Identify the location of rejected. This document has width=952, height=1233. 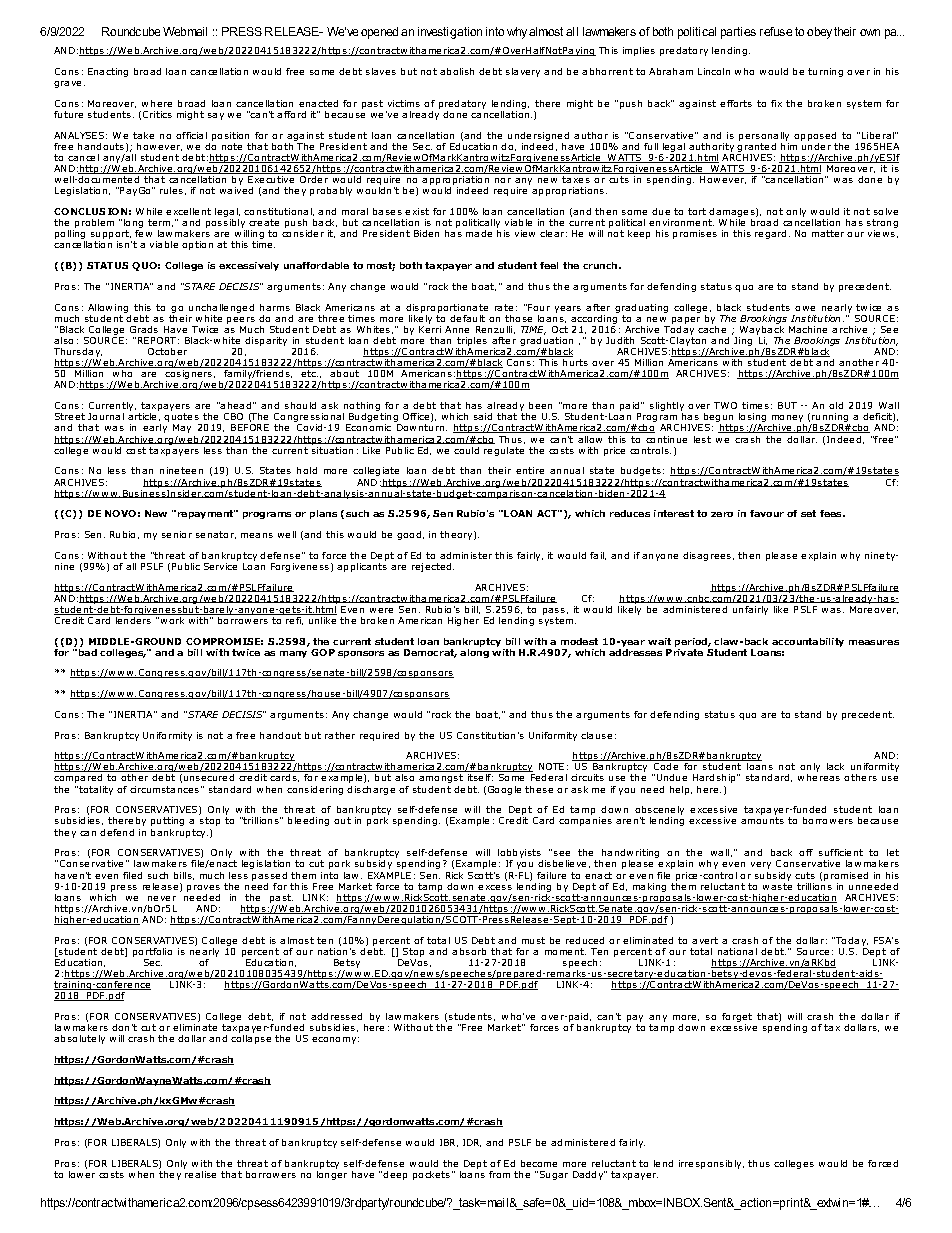
(433, 567).
